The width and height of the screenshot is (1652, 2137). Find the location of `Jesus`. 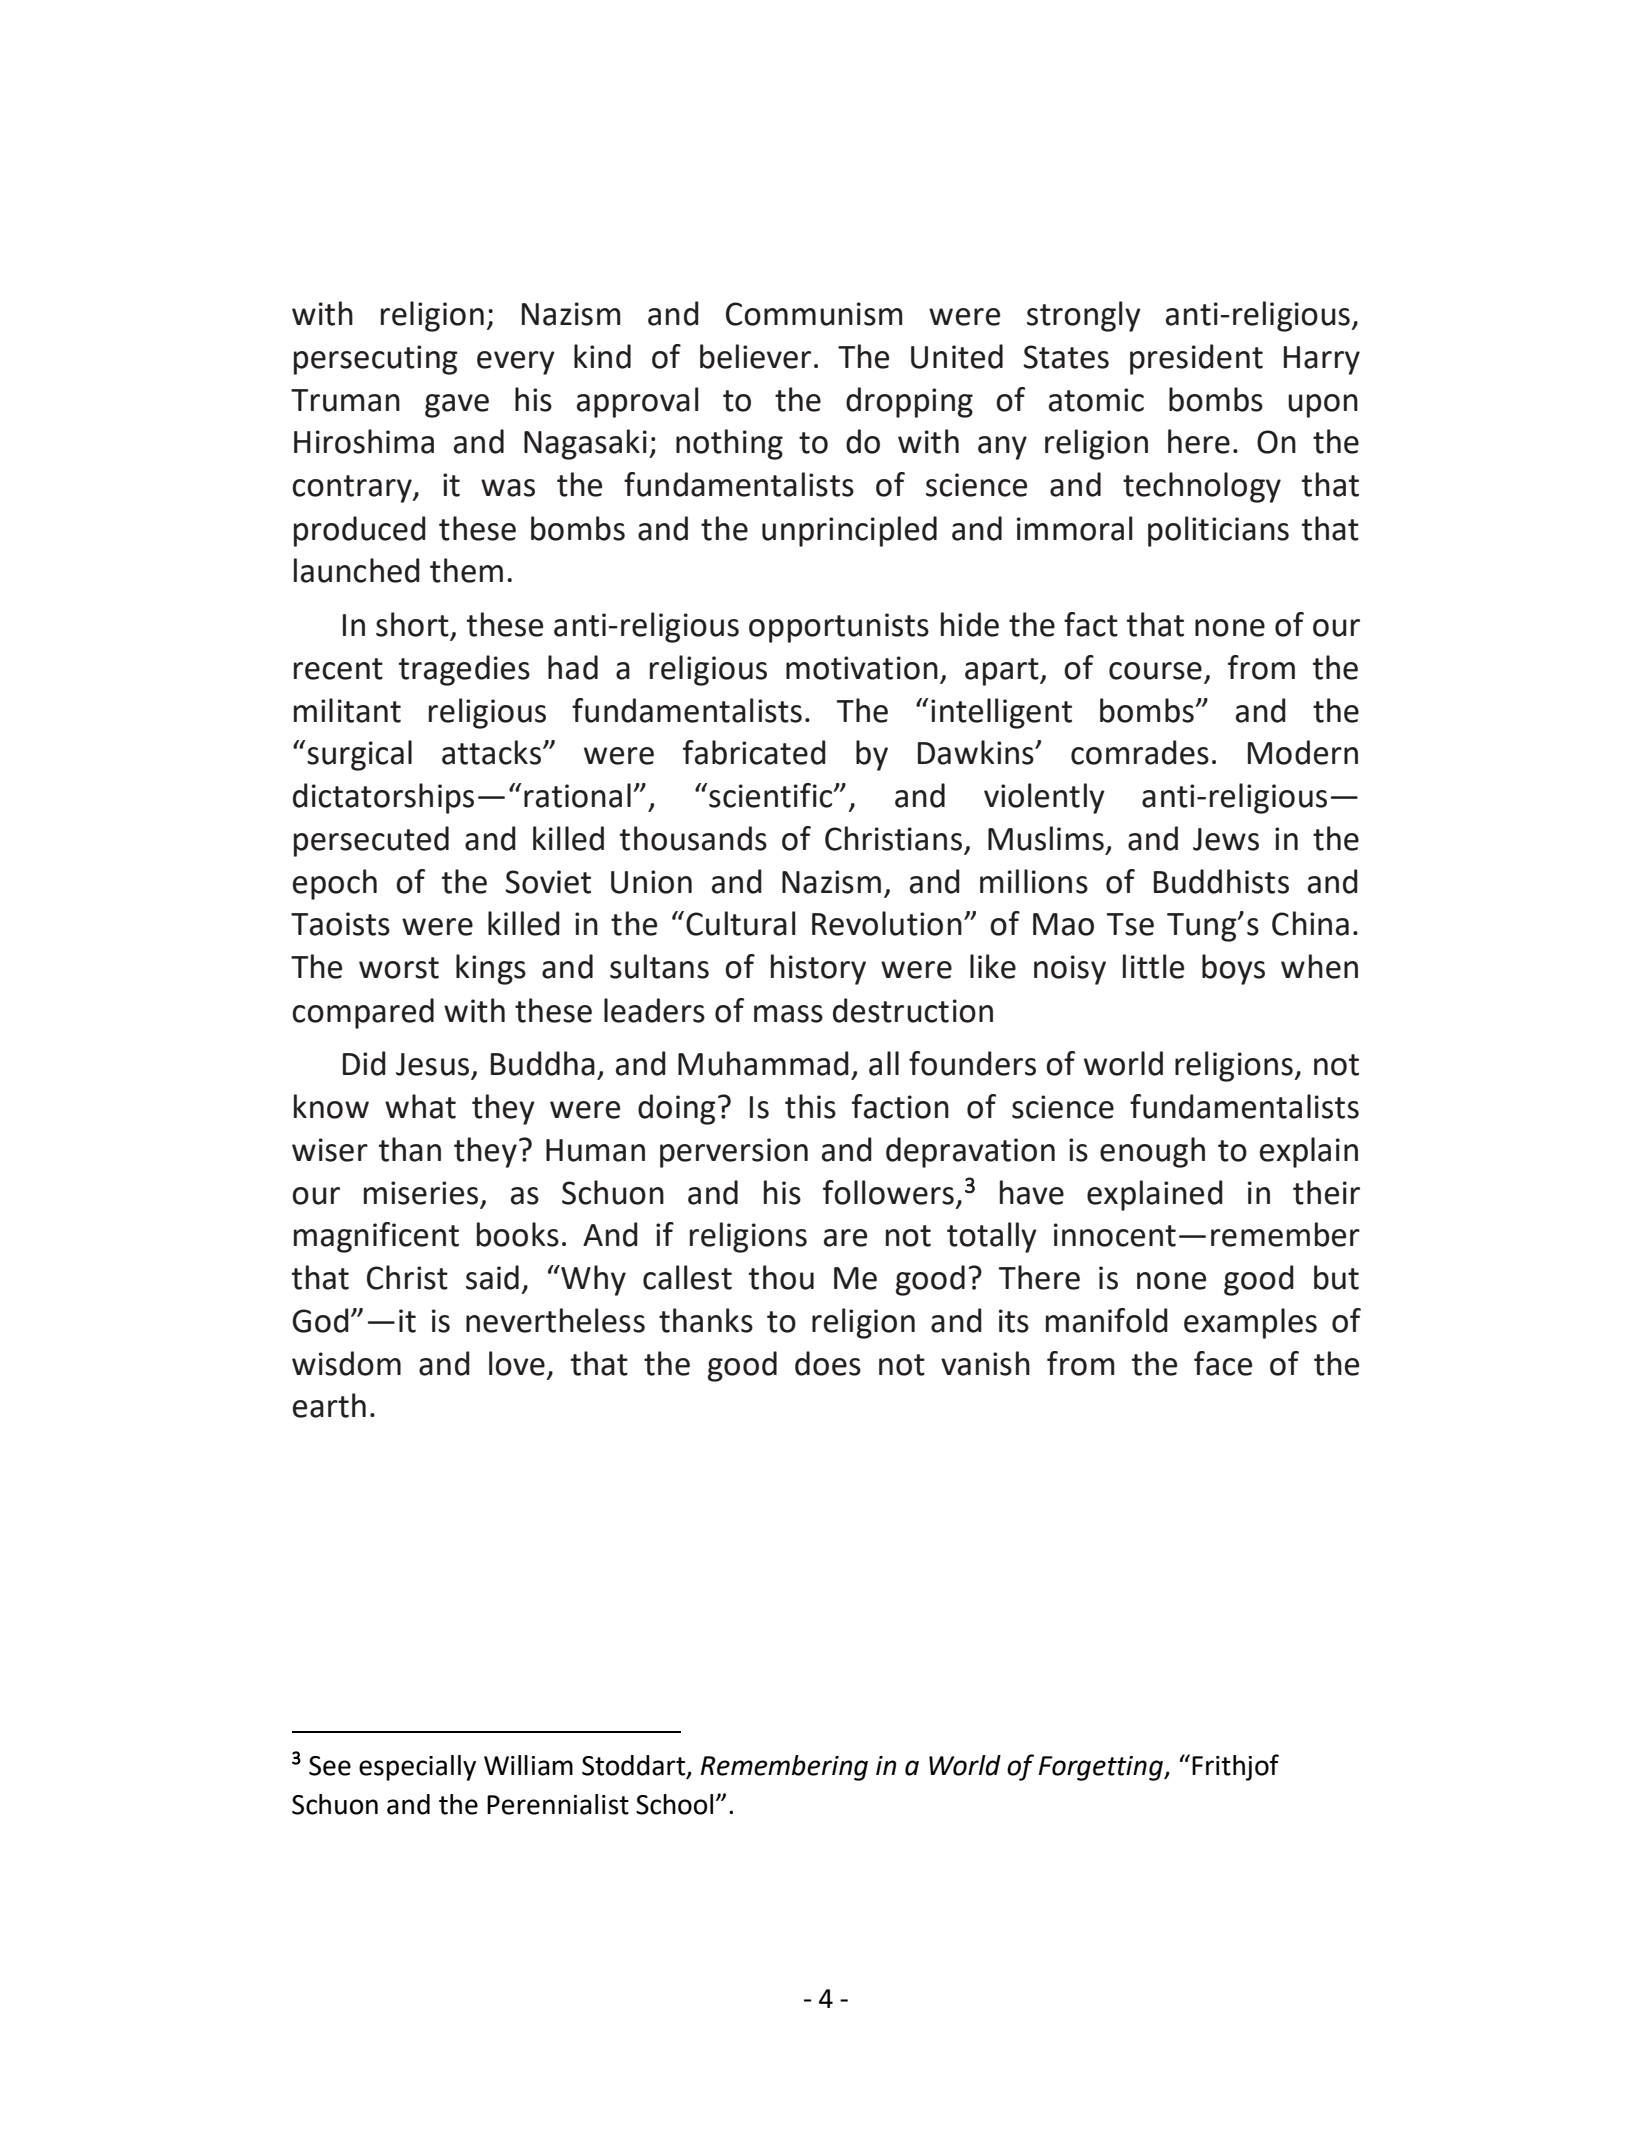

Jesus is located at coordinates (432, 1064).
